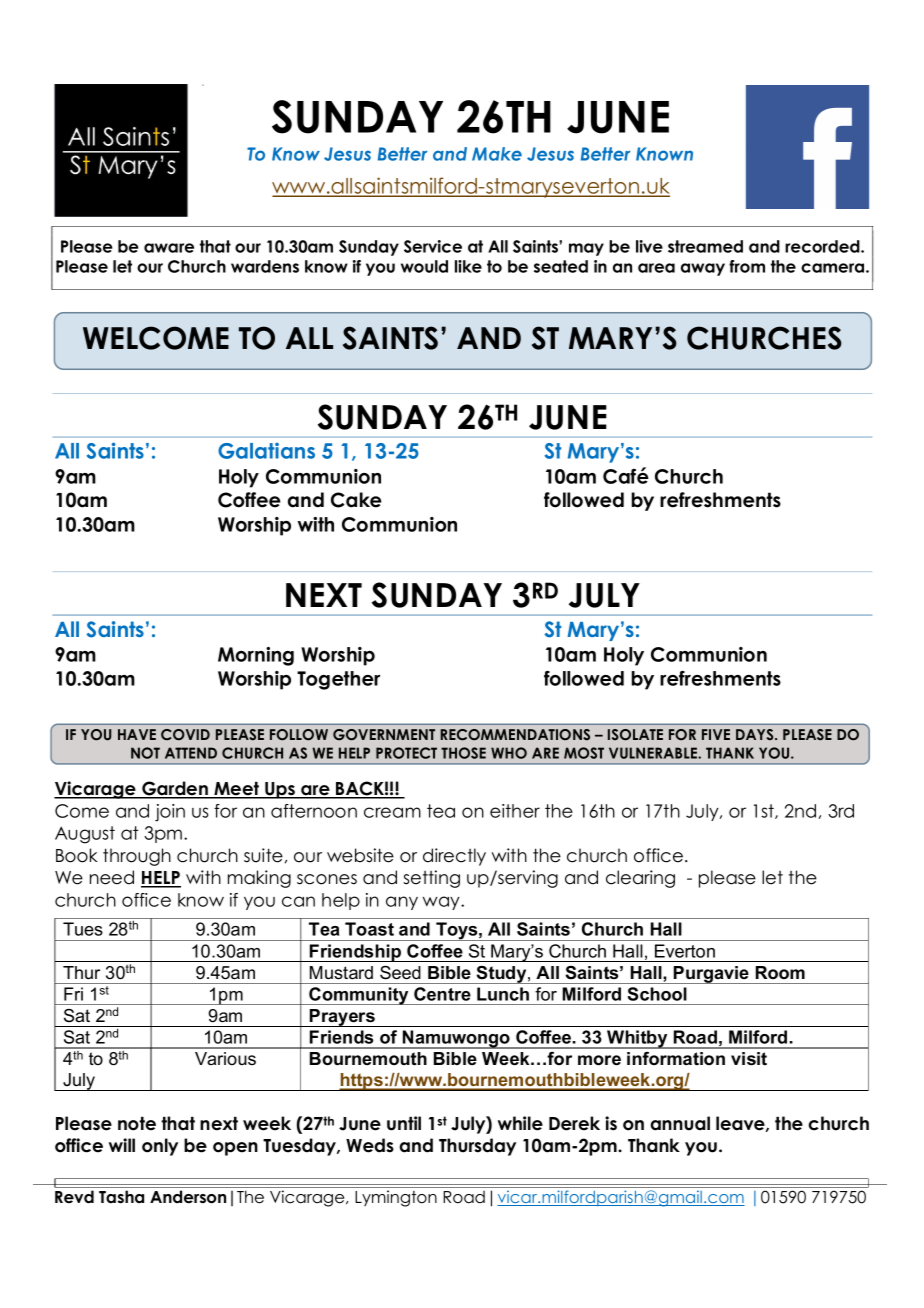  I want to click on Cake, so click(356, 500).
